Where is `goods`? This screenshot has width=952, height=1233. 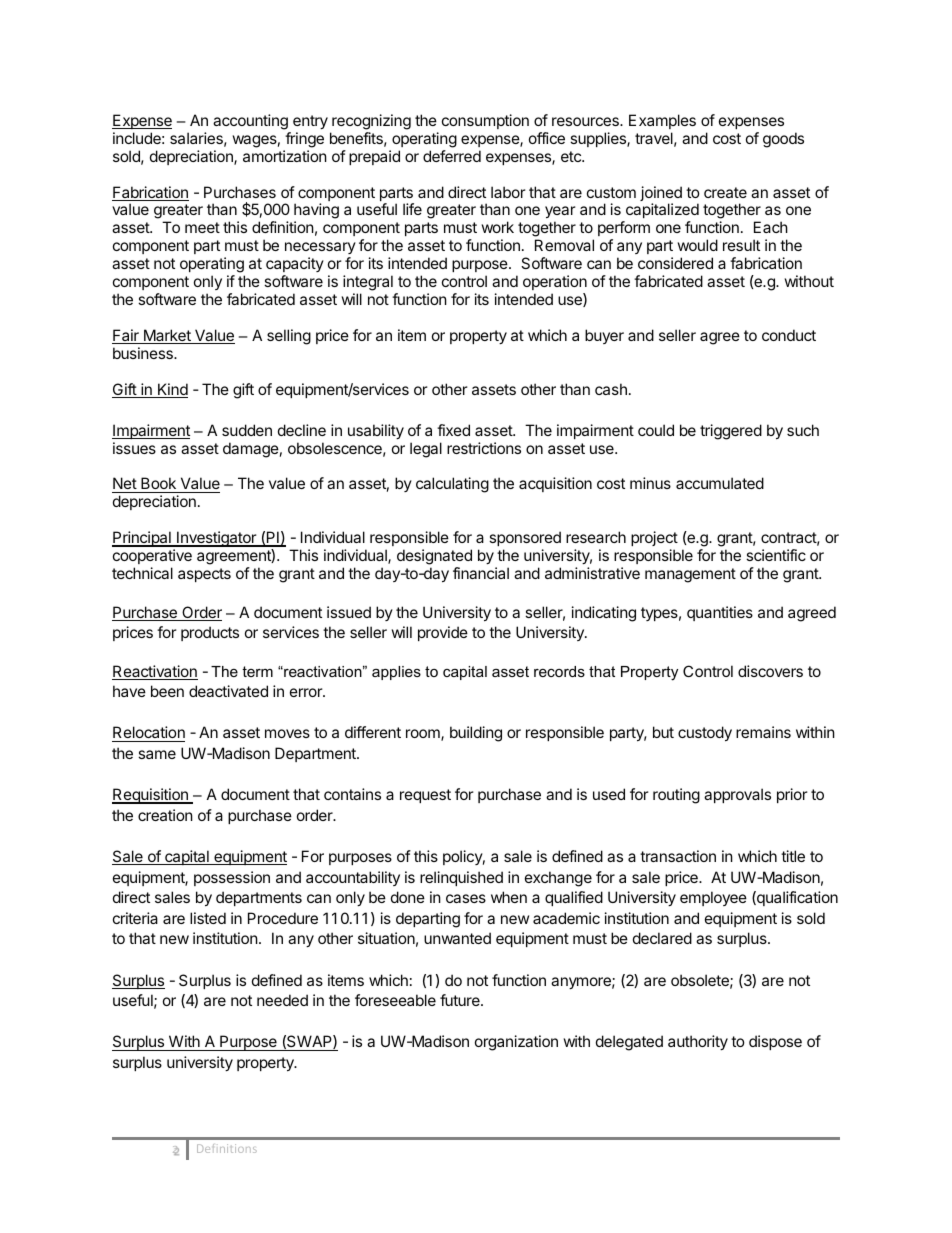 goods is located at coordinates (783, 140).
